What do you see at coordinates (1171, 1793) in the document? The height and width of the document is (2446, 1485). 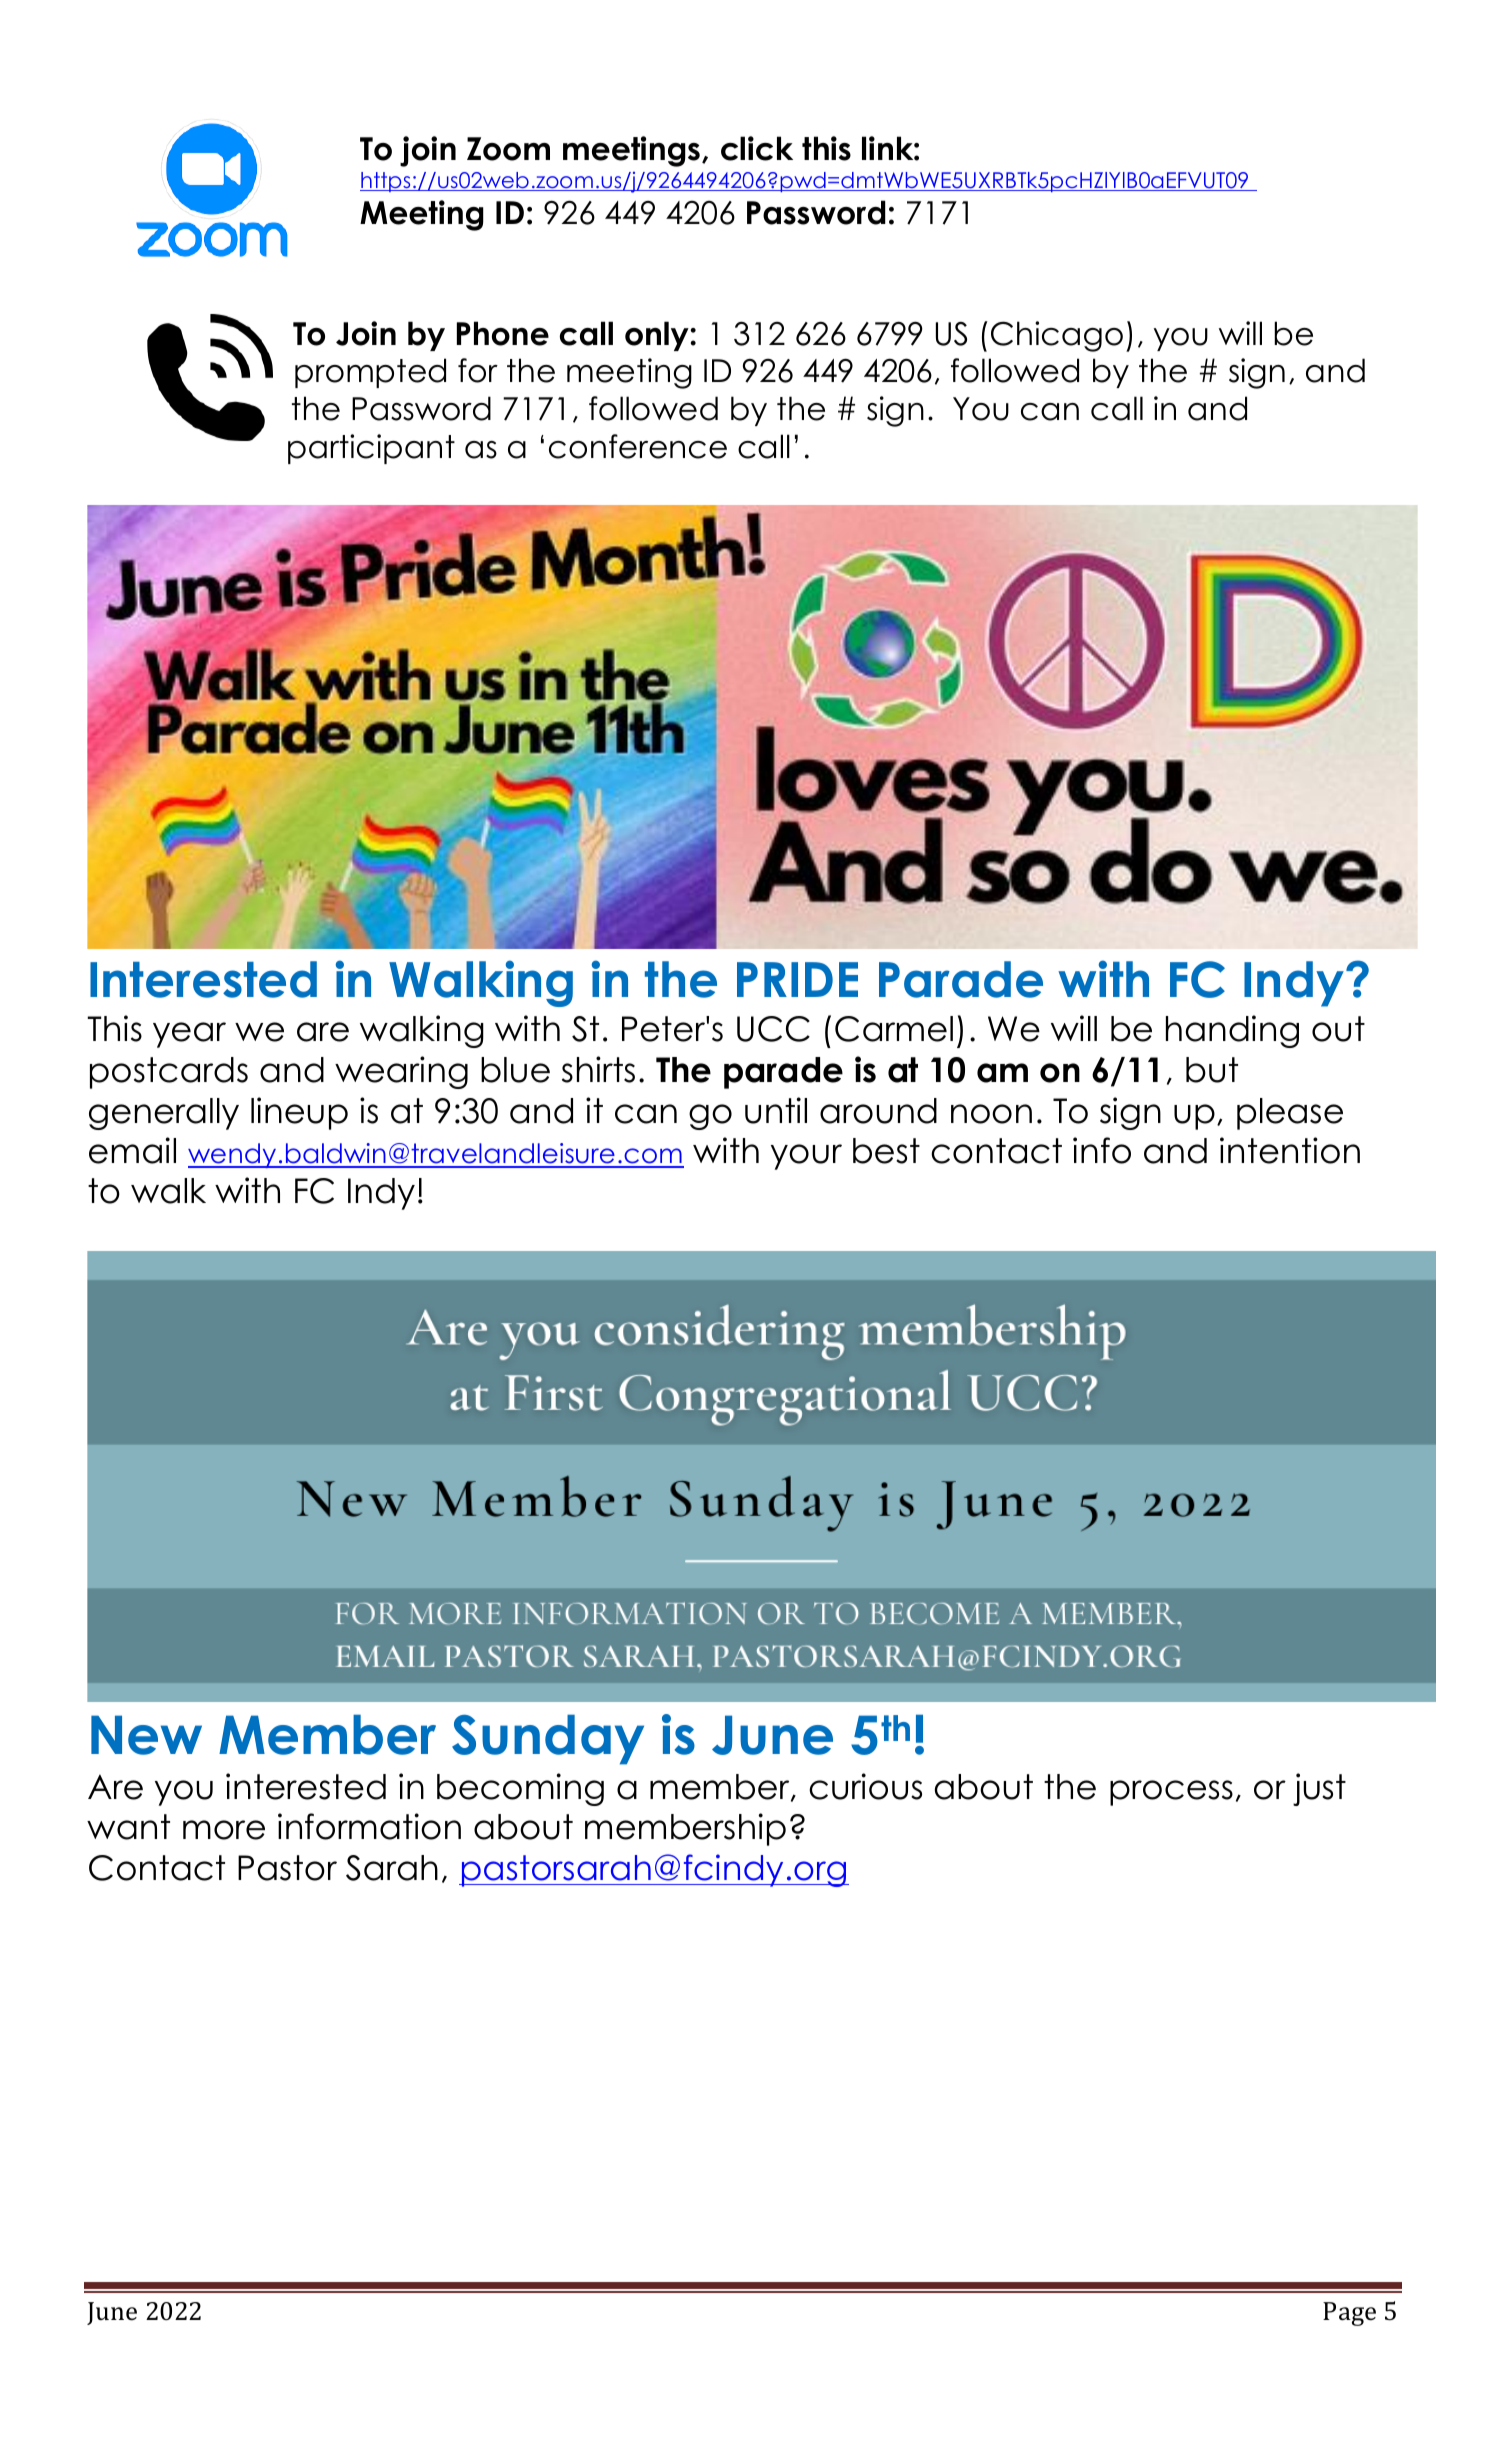 I see `process` at bounding box center [1171, 1793].
